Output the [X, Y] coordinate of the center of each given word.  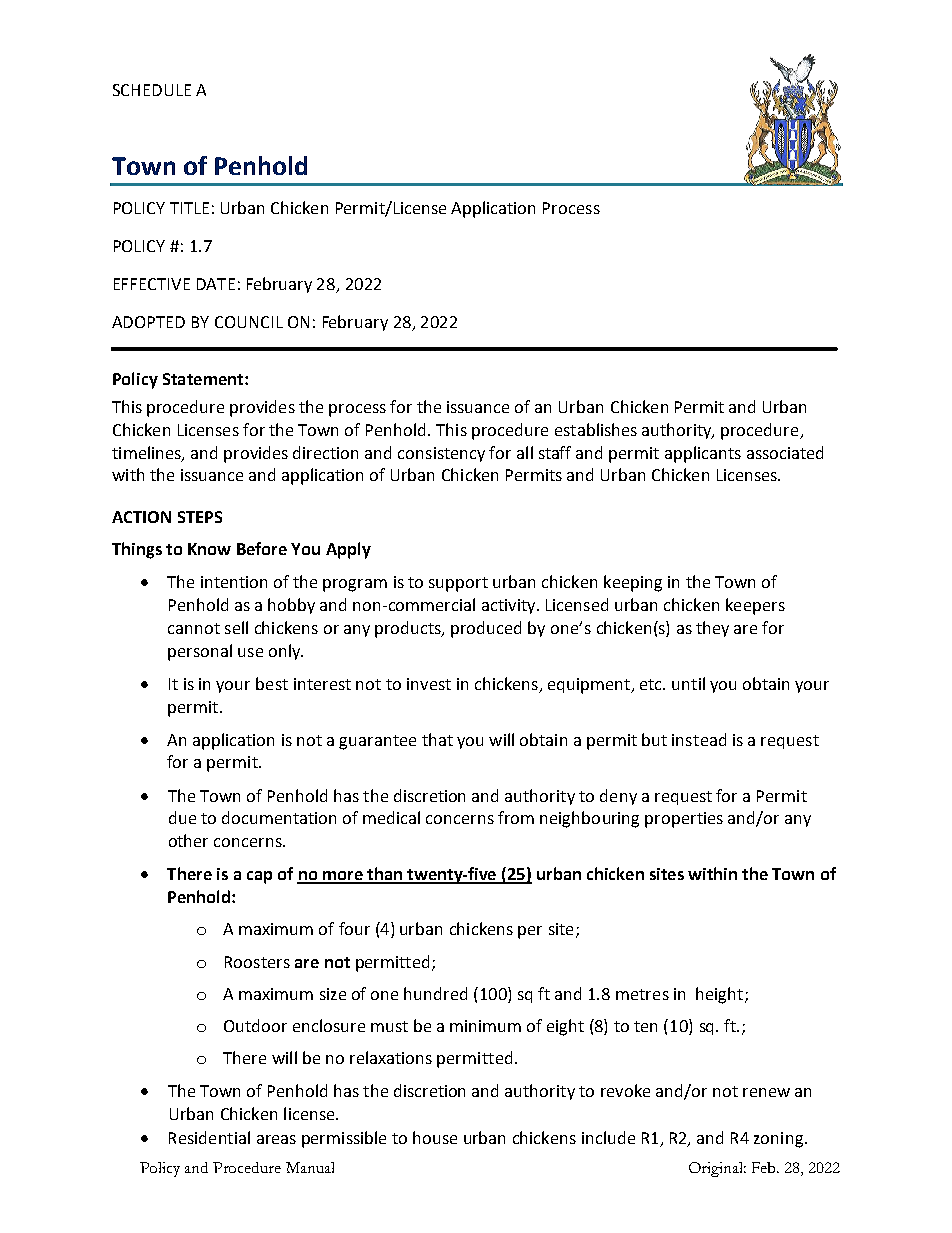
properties [684, 820]
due [182, 817]
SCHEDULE [152, 90]
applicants [703, 454]
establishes [596, 429]
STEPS [200, 517]
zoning [778, 1140]
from [516, 817]
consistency [441, 454]
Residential [209, 1137]
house [435, 1137]
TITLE [189, 208]
